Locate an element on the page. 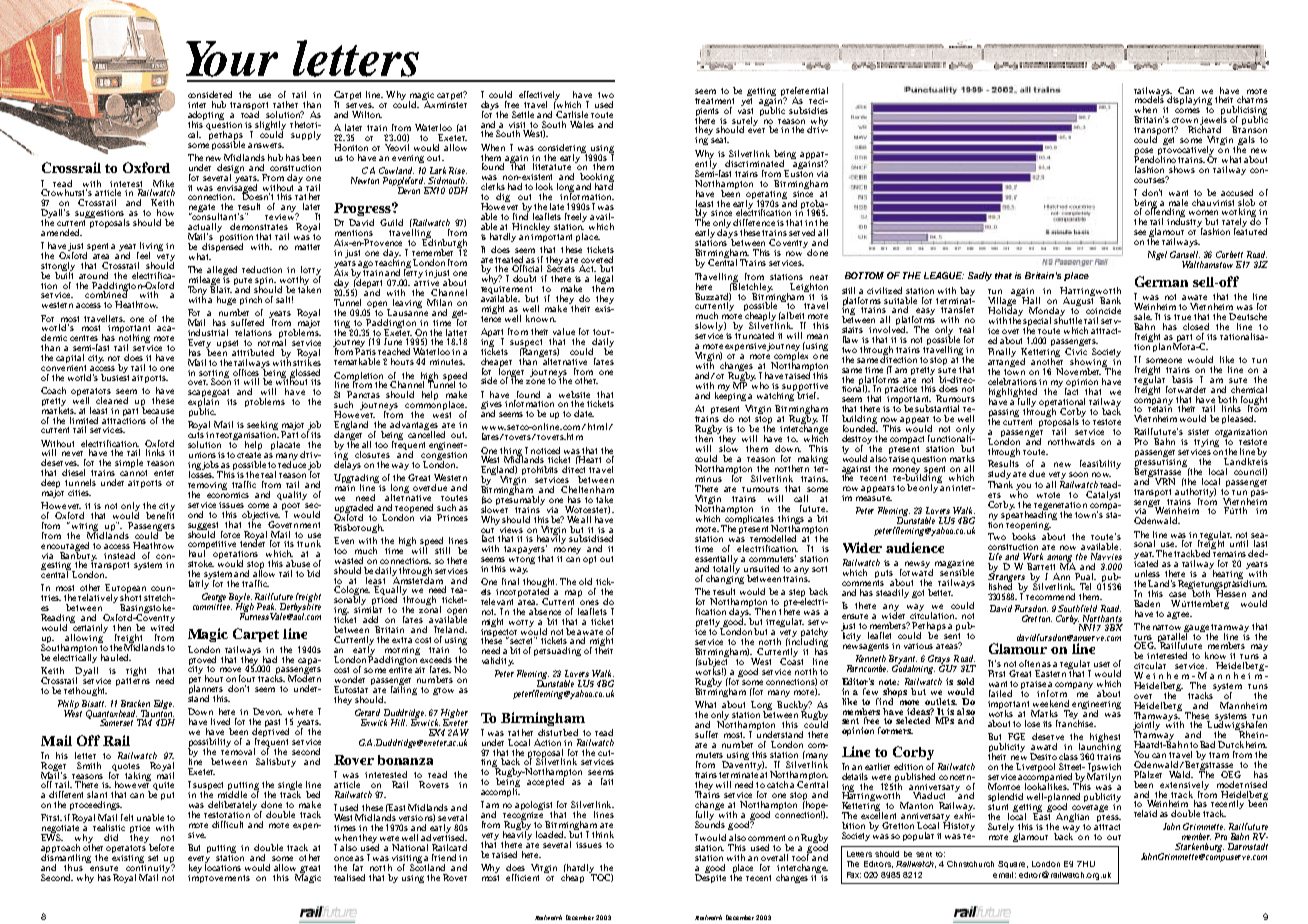  treatment is located at coordinates (714, 101).
